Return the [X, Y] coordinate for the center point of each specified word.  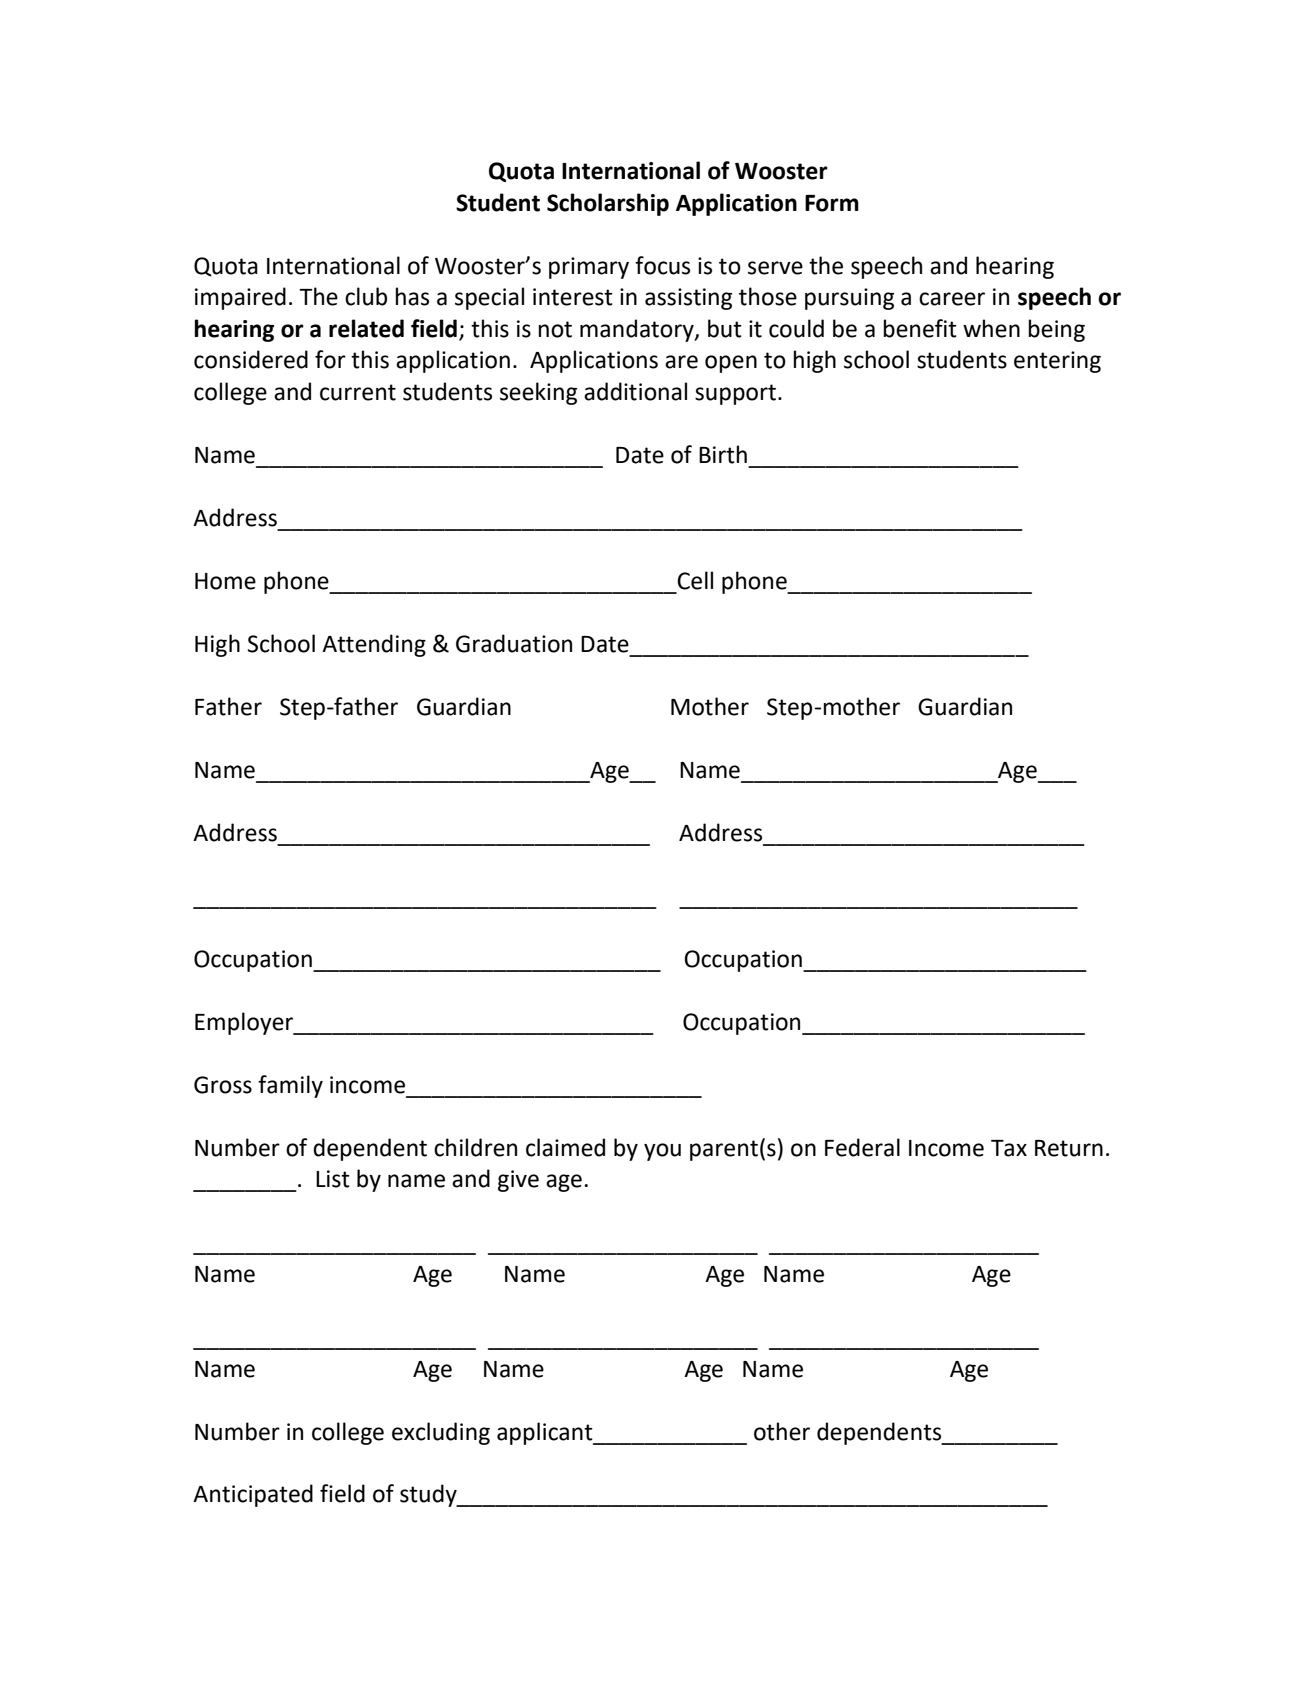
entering [1057, 362]
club [366, 296]
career [952, 299]
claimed [565, 1147]
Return [1069, 1148]
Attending [374, 645]
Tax [1009, 1148]
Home [225, 581]
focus [662, 265]
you [662, 1152]
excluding [441, 1433]
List [333, 1179]
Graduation [514, 643]
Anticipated [253, 1495]
